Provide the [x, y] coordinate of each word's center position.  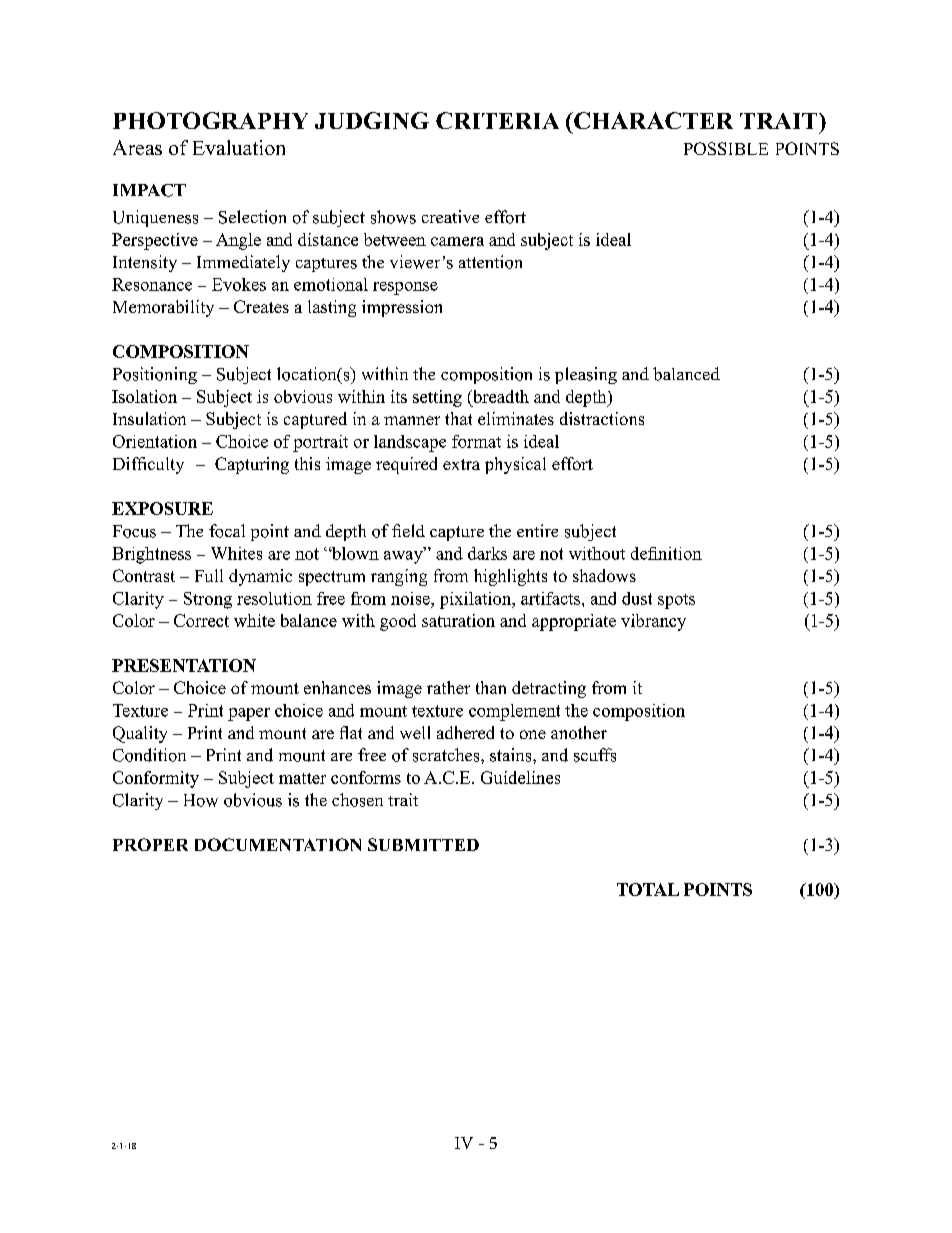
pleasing [586, 375]
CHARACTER [652, 120]
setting [437, 398]
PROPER [150, 844]
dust [637, 598]
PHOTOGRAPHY [210, 120]
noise [411, 598]
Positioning [155, 375]
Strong [208, 600]
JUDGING [372, 120]
